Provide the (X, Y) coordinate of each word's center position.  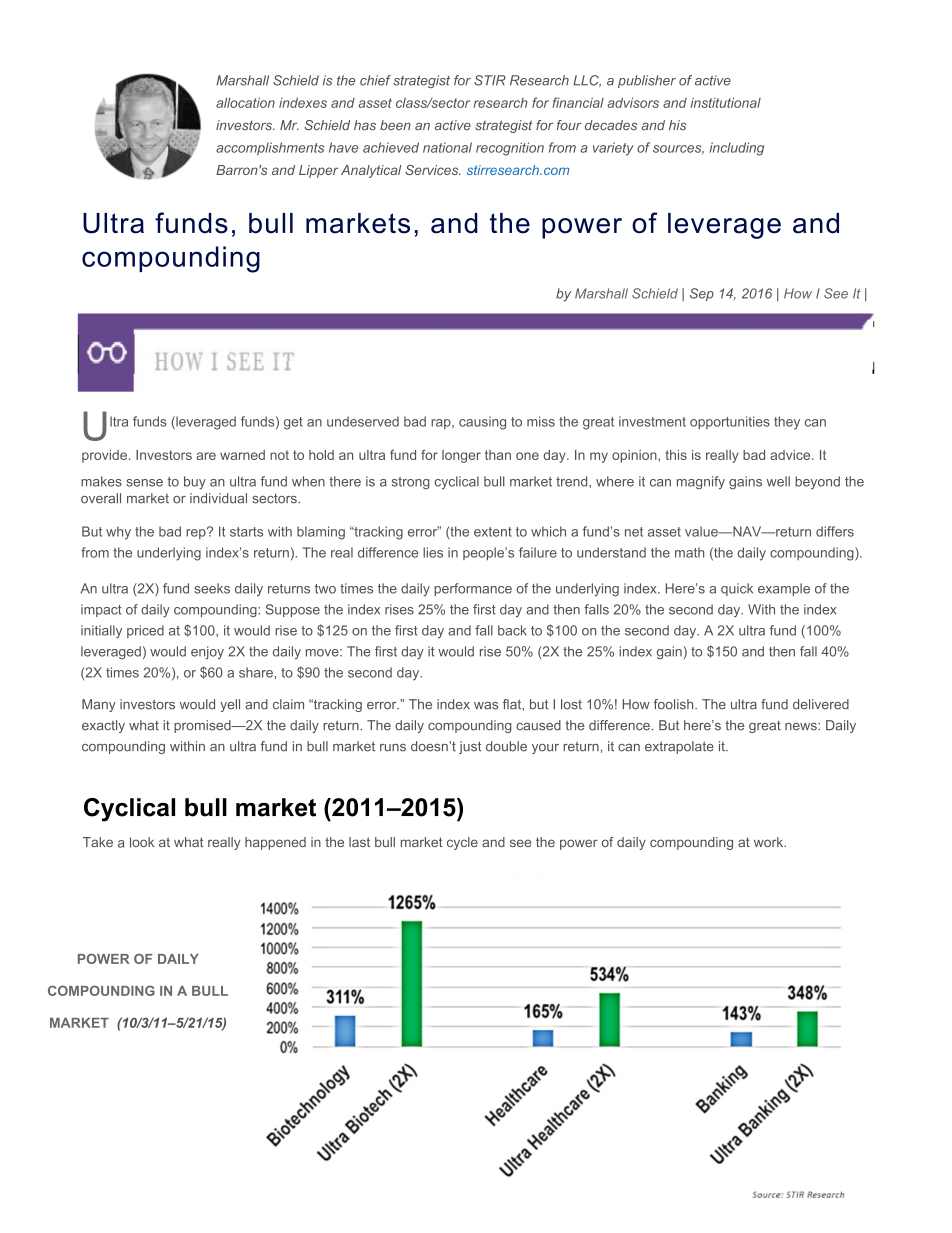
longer (461, 456)
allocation (245, 102)
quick (737, 589)
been (395, 125)
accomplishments (270, 149)
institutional (725, 102)
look (142, 842)
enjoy (207, 653)
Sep (702, 294)
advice (791, 455)
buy (195, 483)
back (512, 630)
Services (433, 170)
